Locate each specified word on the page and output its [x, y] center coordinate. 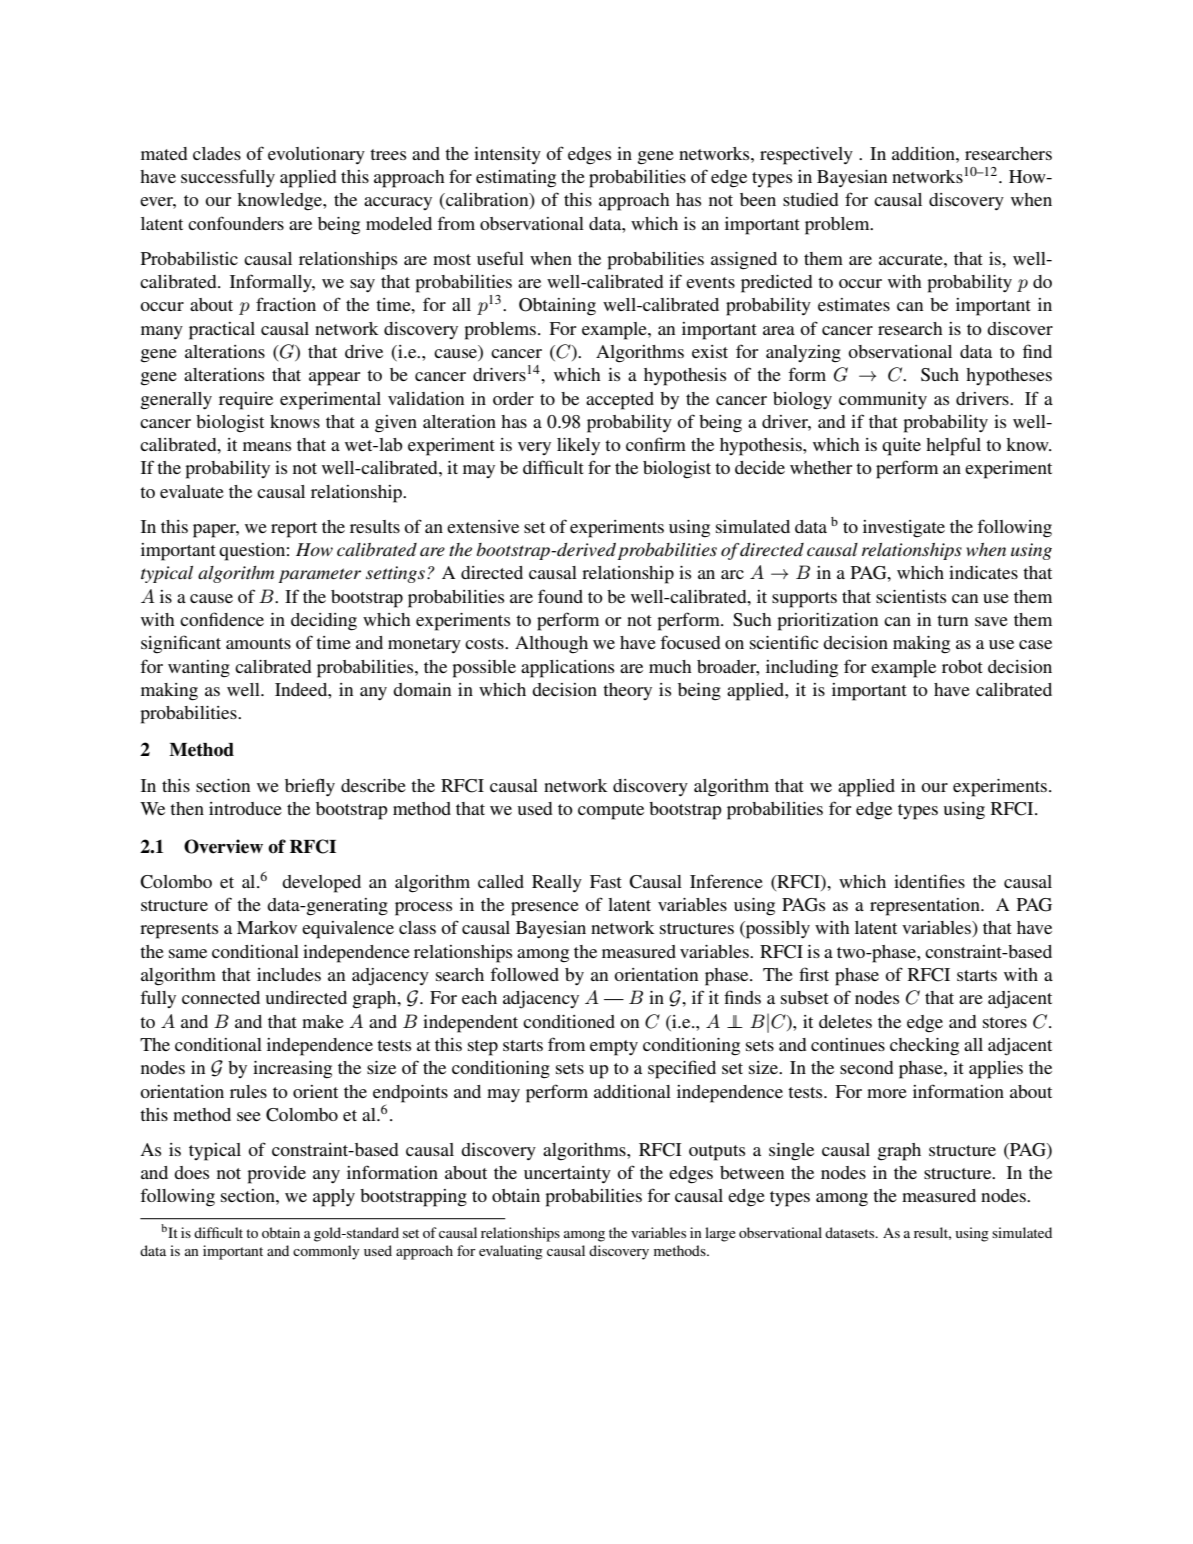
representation [926, 907]
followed [524, 974]
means [267, 446]
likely [578, 446]
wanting [199, 669]
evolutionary [316, 155]
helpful [953, 446]
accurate [912, 259]
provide [276, 1175]
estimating [516, 179]
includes [289, 974]
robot [962, 666]
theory [627, 691]
